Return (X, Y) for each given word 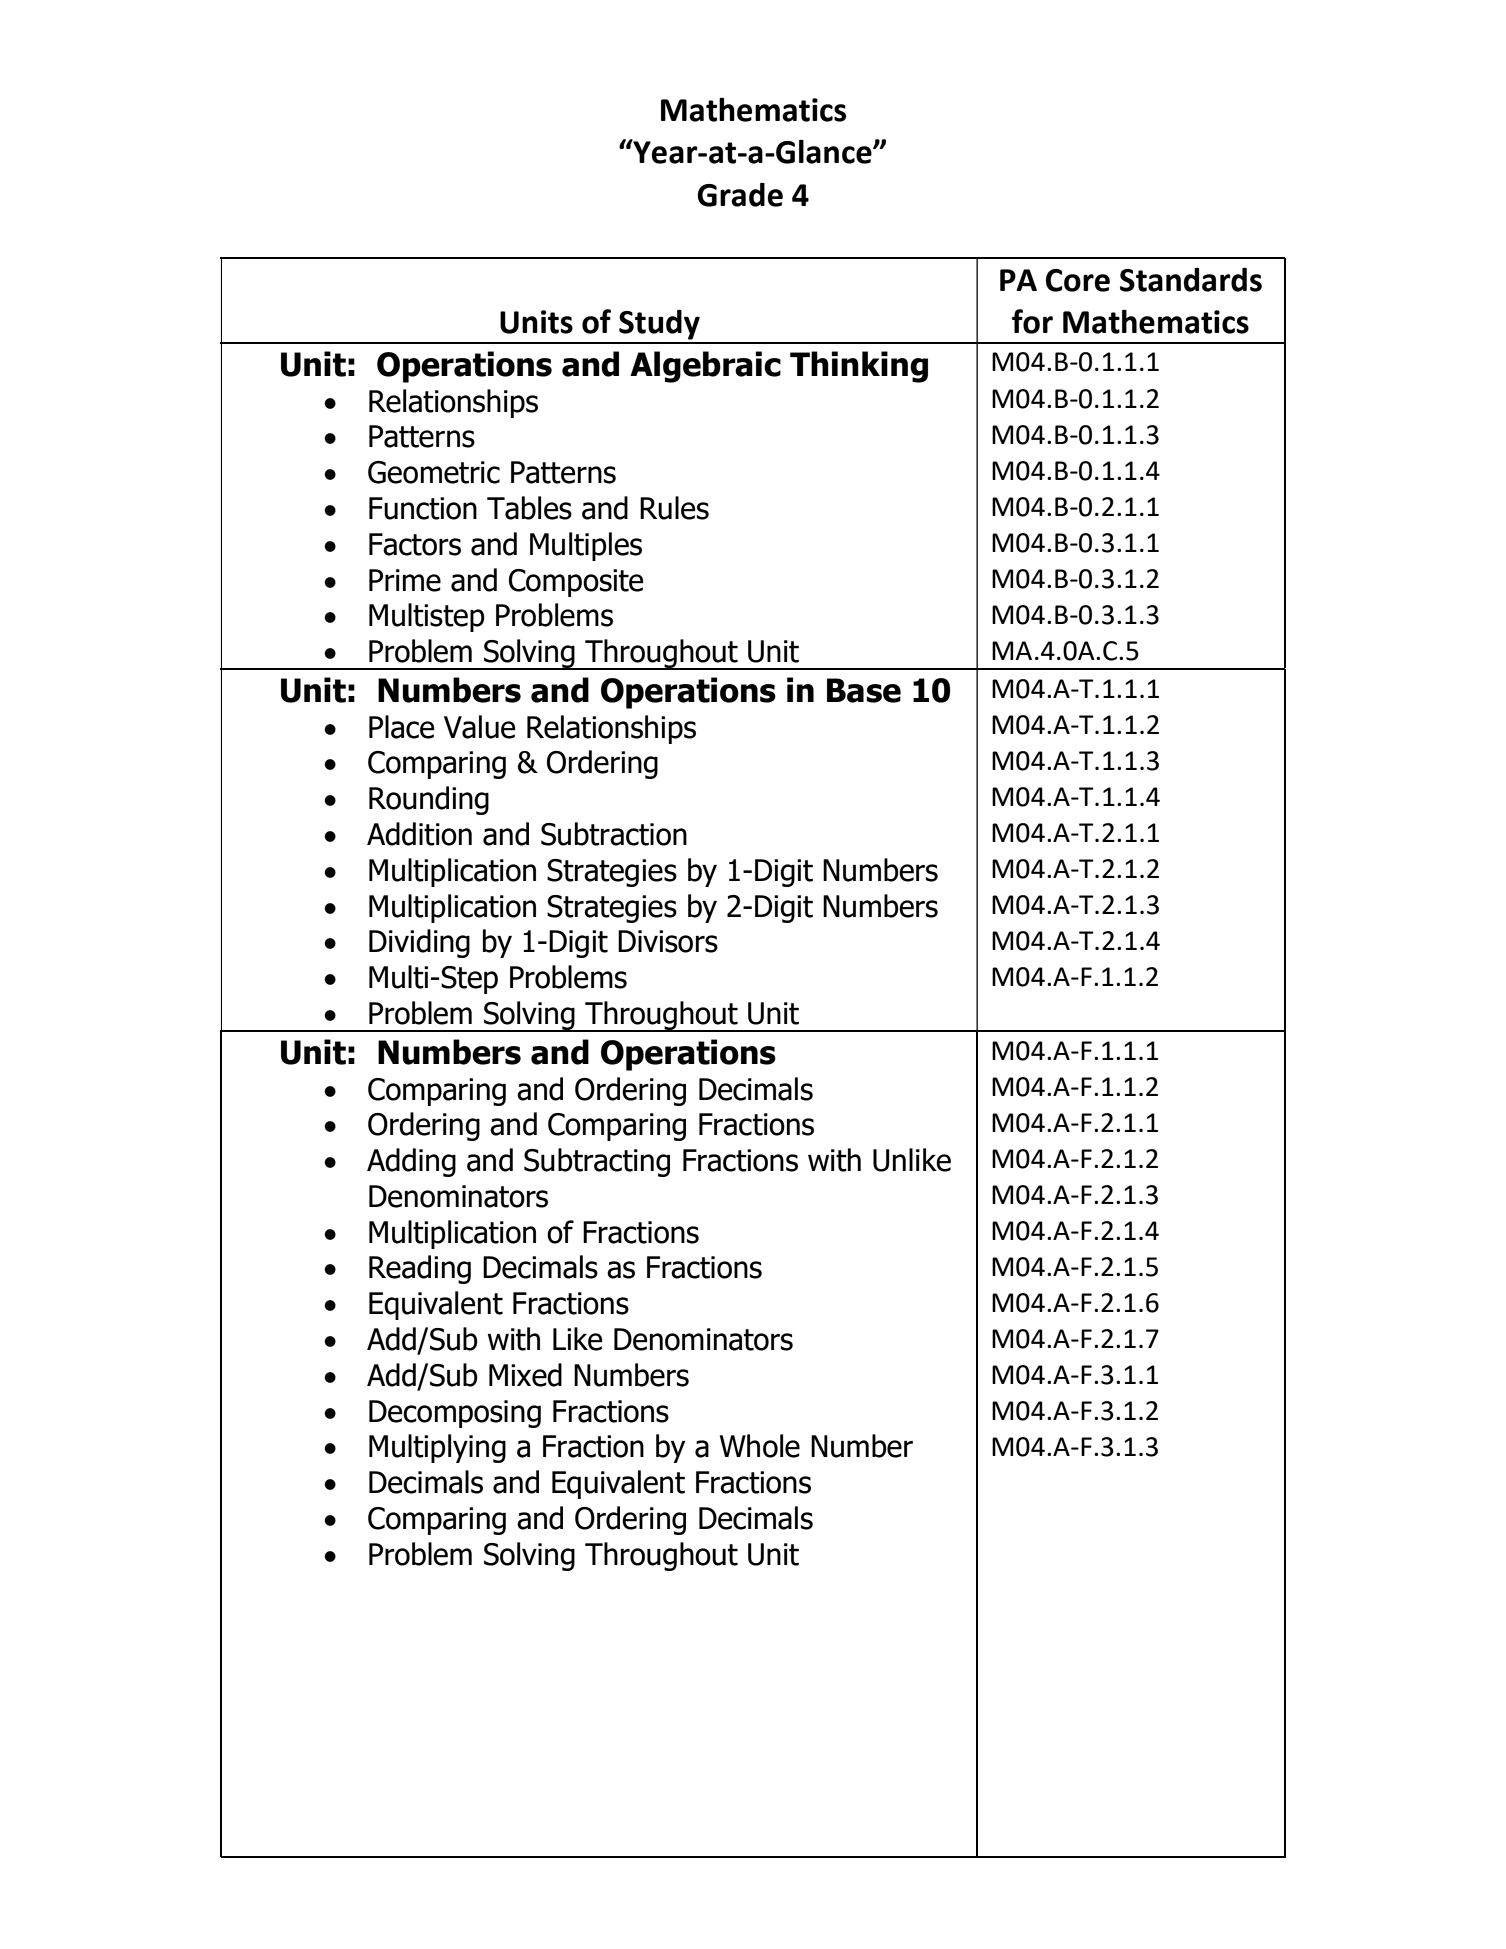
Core (1078, 280)
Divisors (668, 941)
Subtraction (614, 834)
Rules (674, 508)
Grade (740, 195)
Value (480, 727)
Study (659, 325)
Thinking (859, 367)
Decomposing (455, 1414)
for (1032, 321)
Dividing (419, 943)
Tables (529, 508)
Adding (411, 1162)
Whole (759, 1446)
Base (864, 690)
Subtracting (597, 1162)
